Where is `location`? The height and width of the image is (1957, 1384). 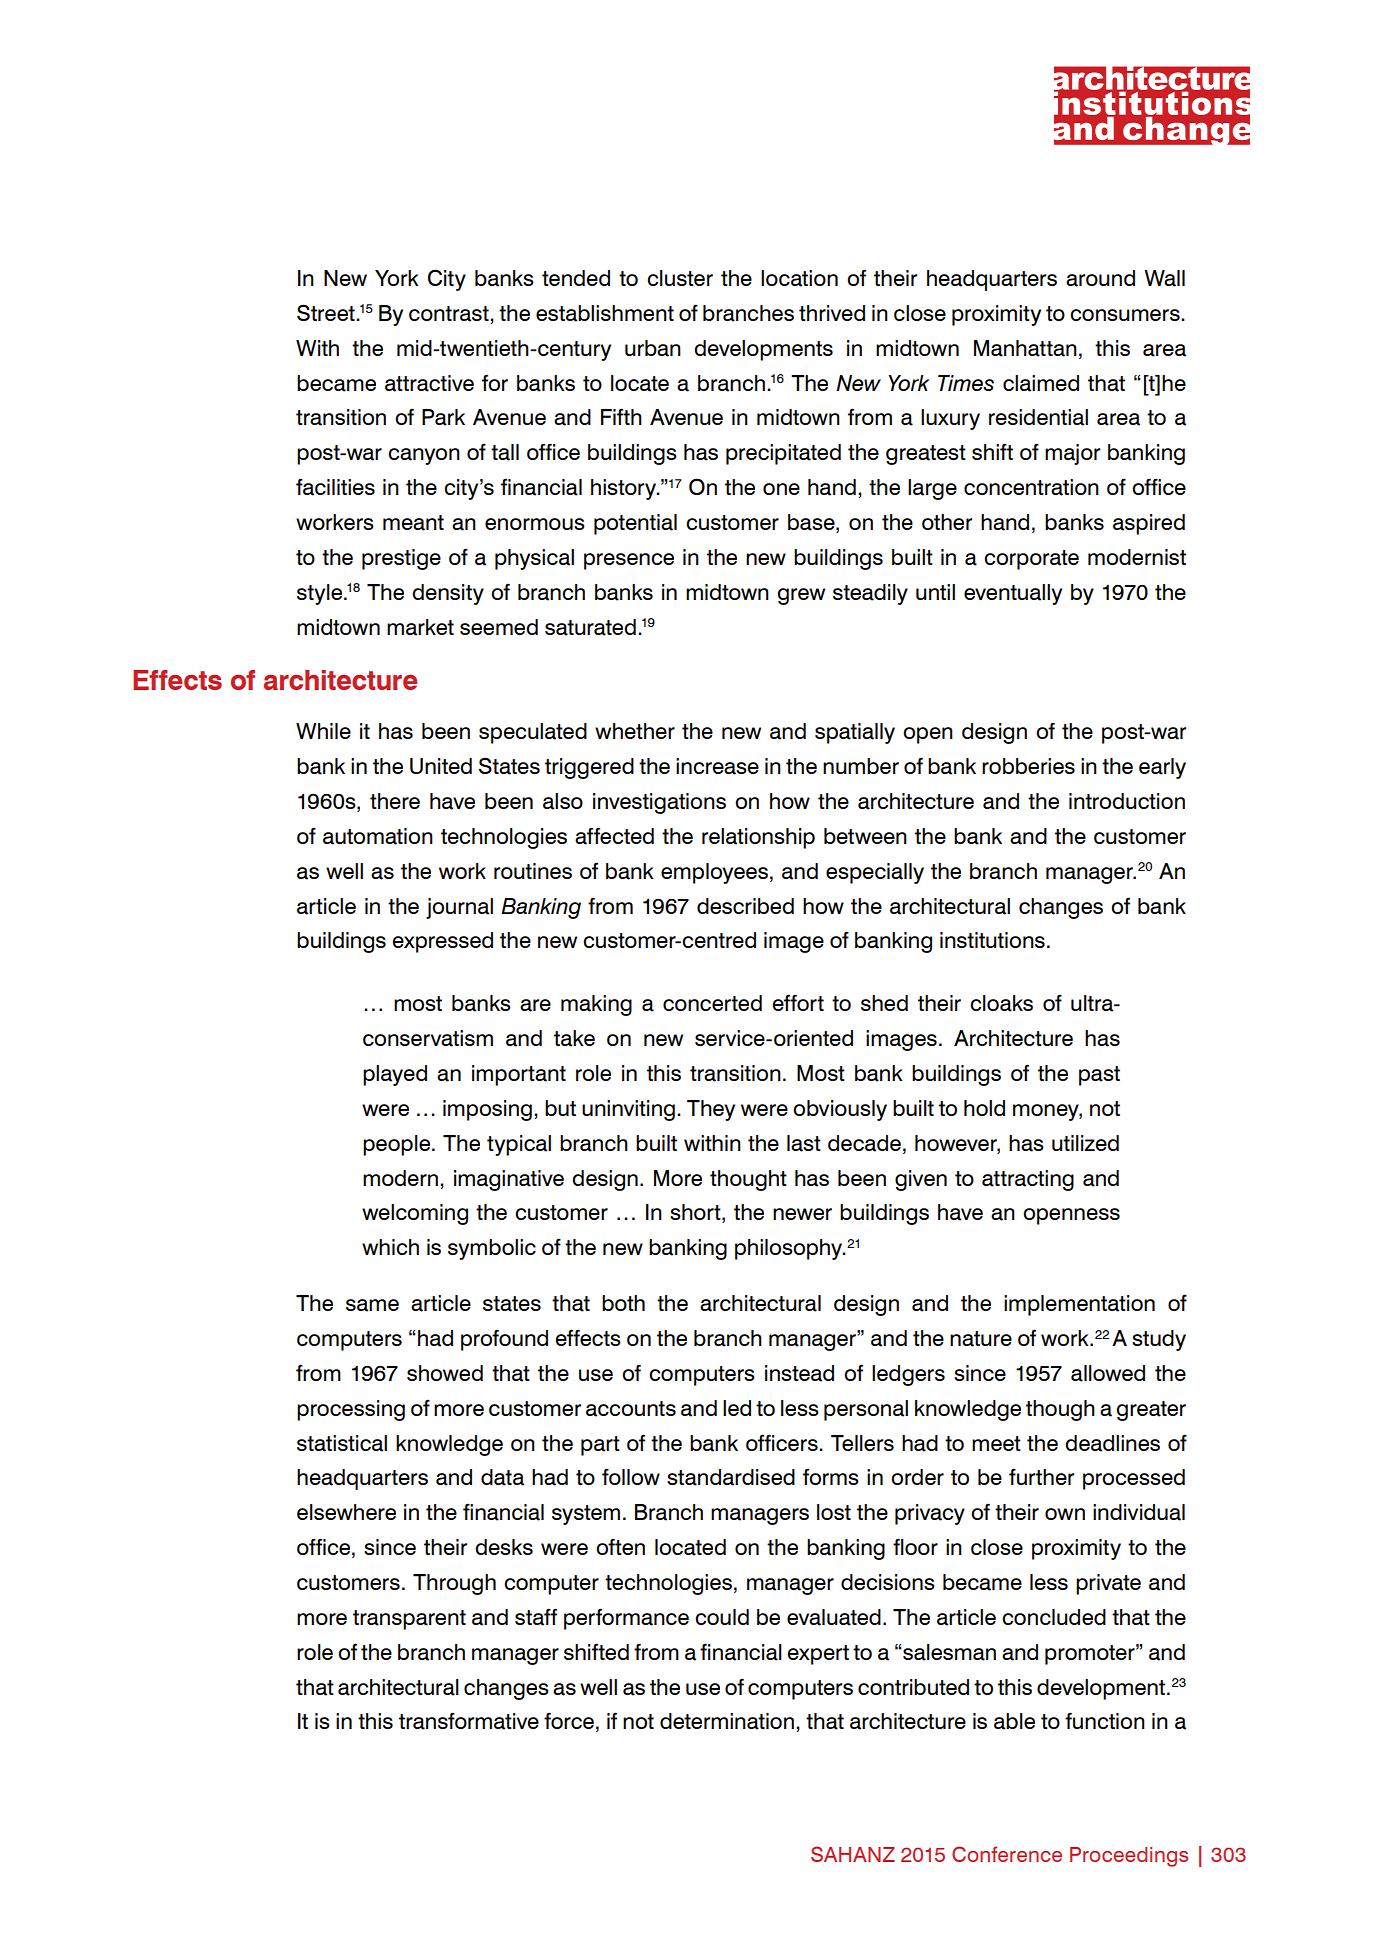 location is located at coordinates (799, 278).
